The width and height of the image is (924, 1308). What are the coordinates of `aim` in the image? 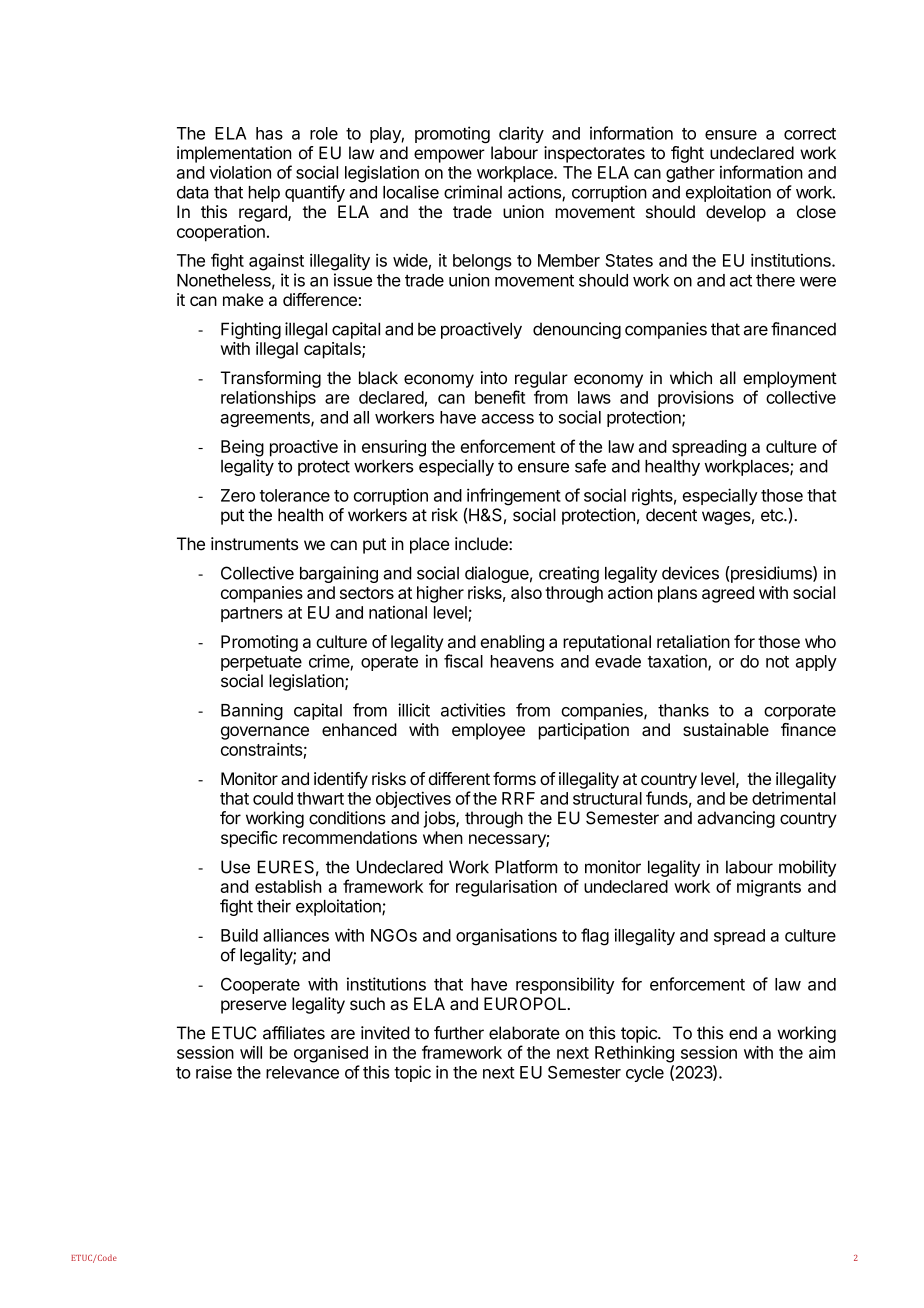 It's located at (822, 1052).
